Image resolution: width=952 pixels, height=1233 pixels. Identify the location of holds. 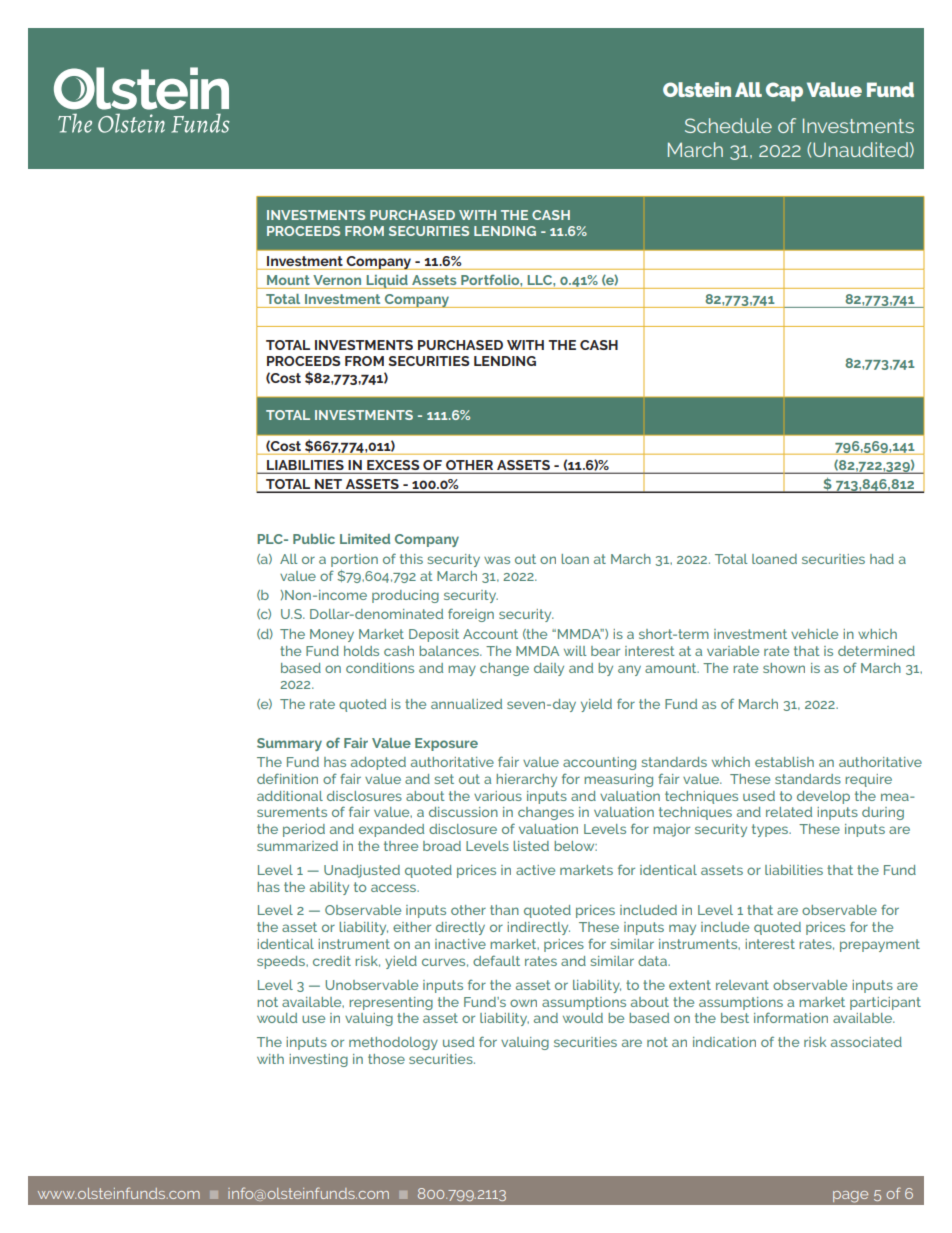
(361, 651).
